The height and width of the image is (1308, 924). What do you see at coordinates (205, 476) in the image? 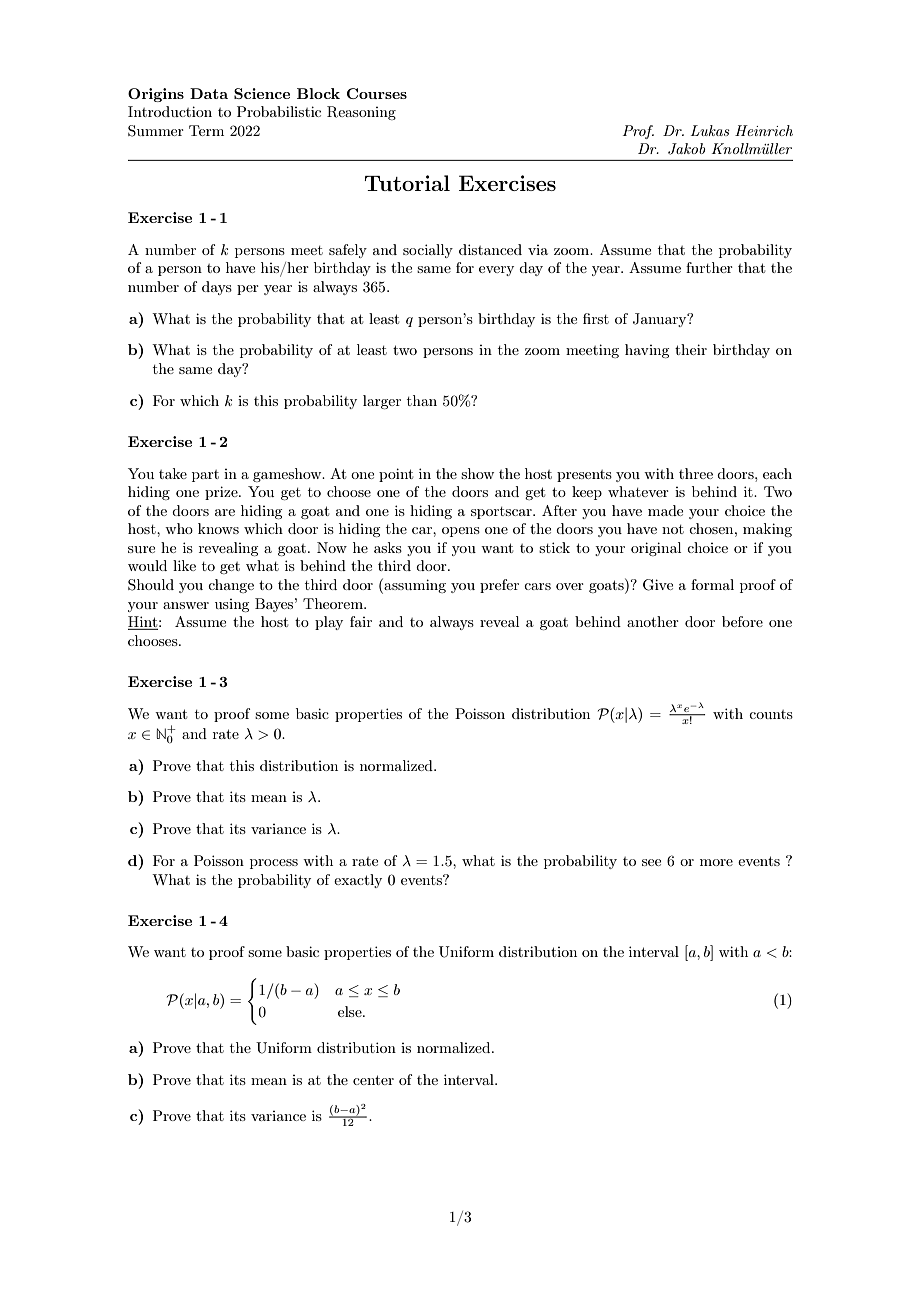
I see `part` at bounding box center [205, 476].
